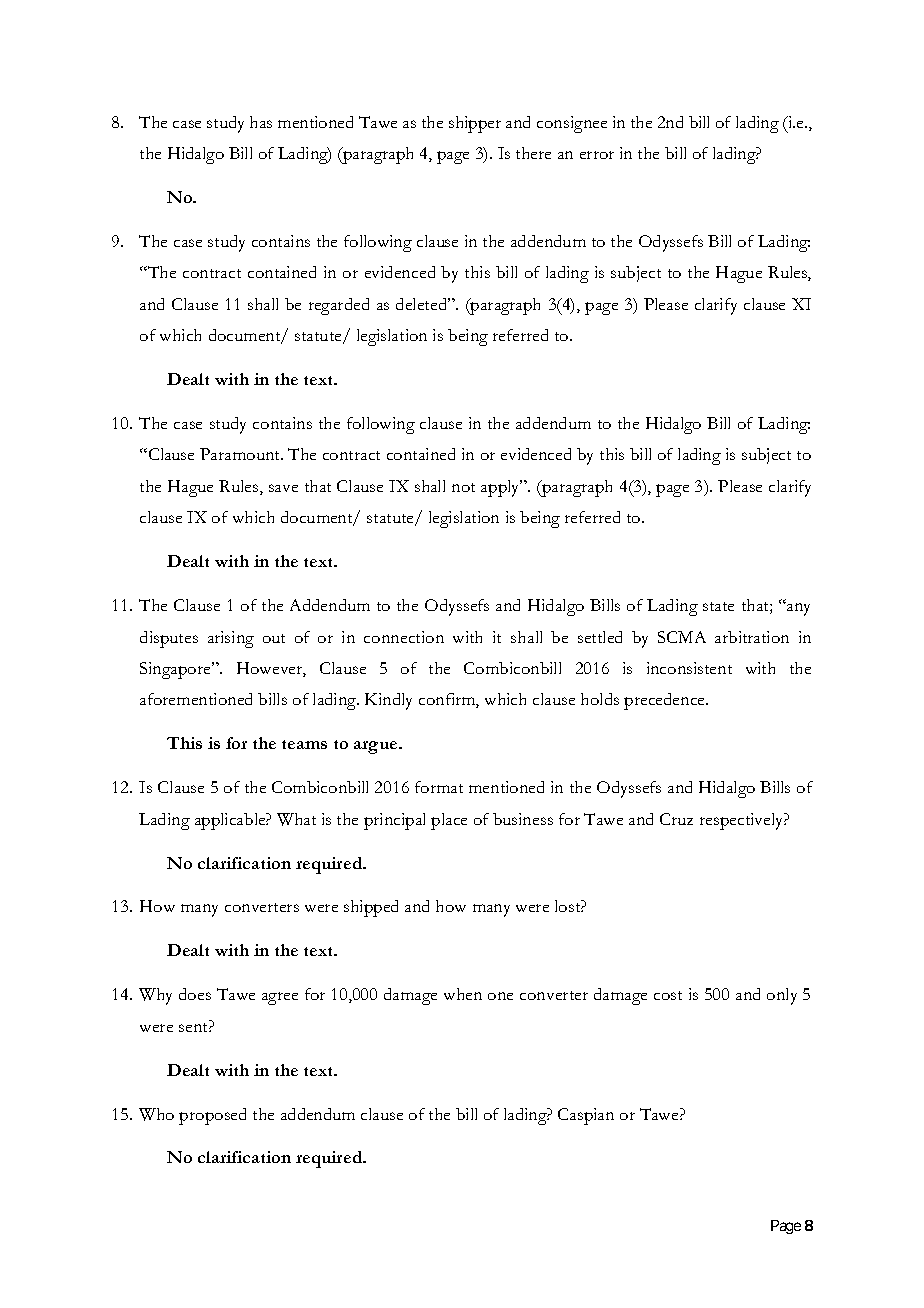 The image size is (924, 1308). What do you see at coordinates (463, 487) in the image?
I see `not` at bounding box center [463, 487].
